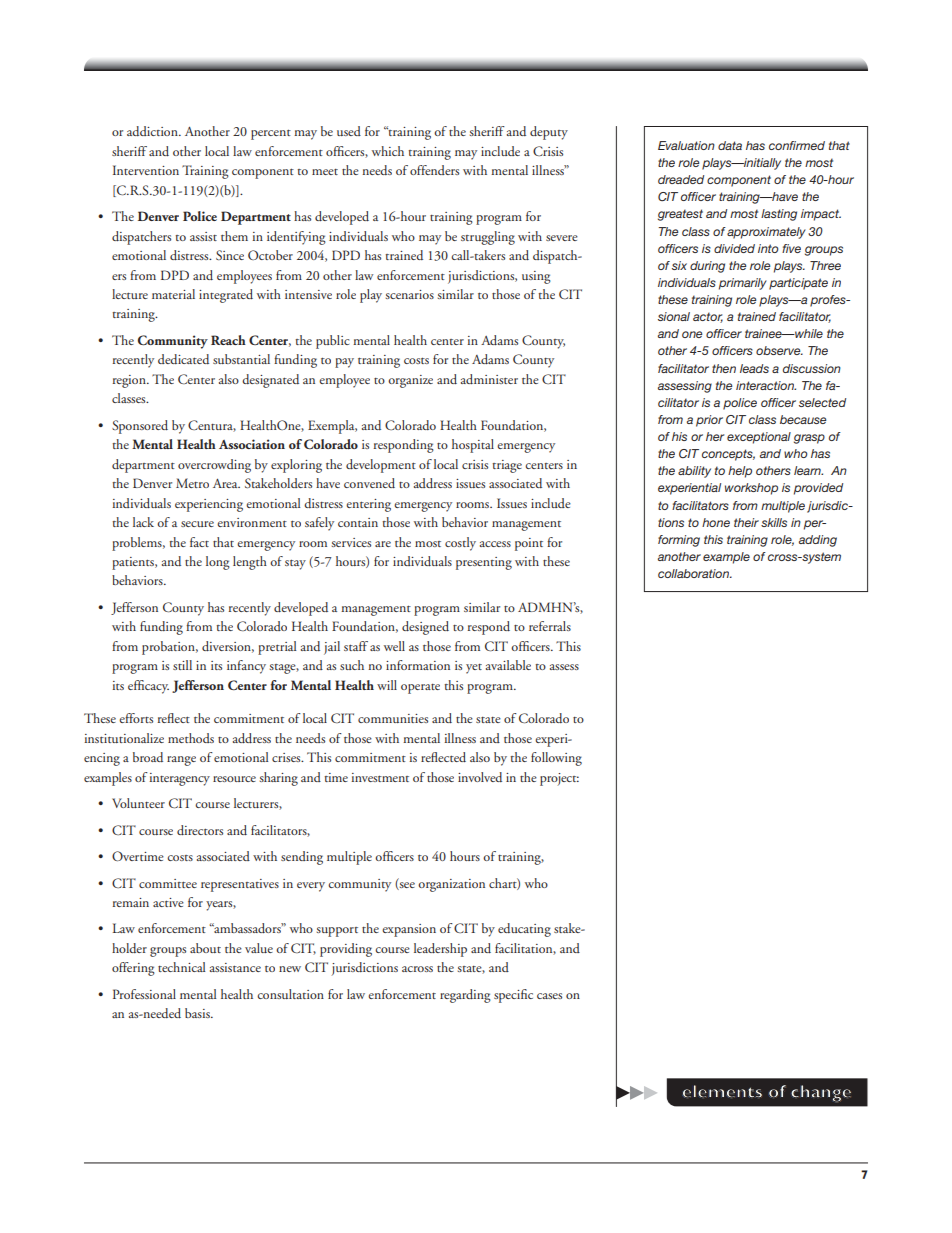 This document has height=1233, width=952. I want to click on overcrowding, so click(214, 466).
